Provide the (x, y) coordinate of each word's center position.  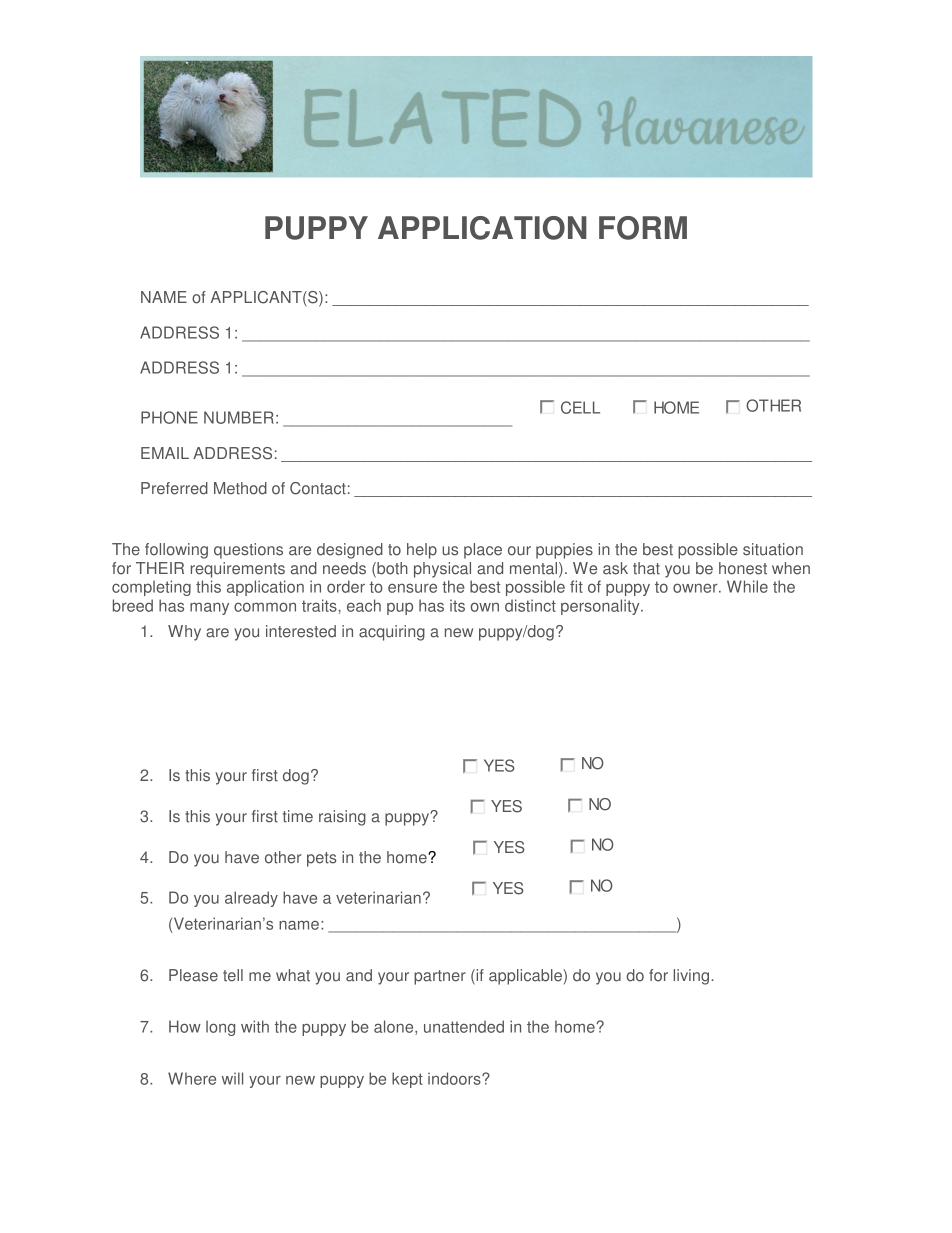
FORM (643, 228)
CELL (580, 407)
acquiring (392, 633)
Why (184, 633)
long (220, 1028)
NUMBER (239, 417)
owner (696, 588)
